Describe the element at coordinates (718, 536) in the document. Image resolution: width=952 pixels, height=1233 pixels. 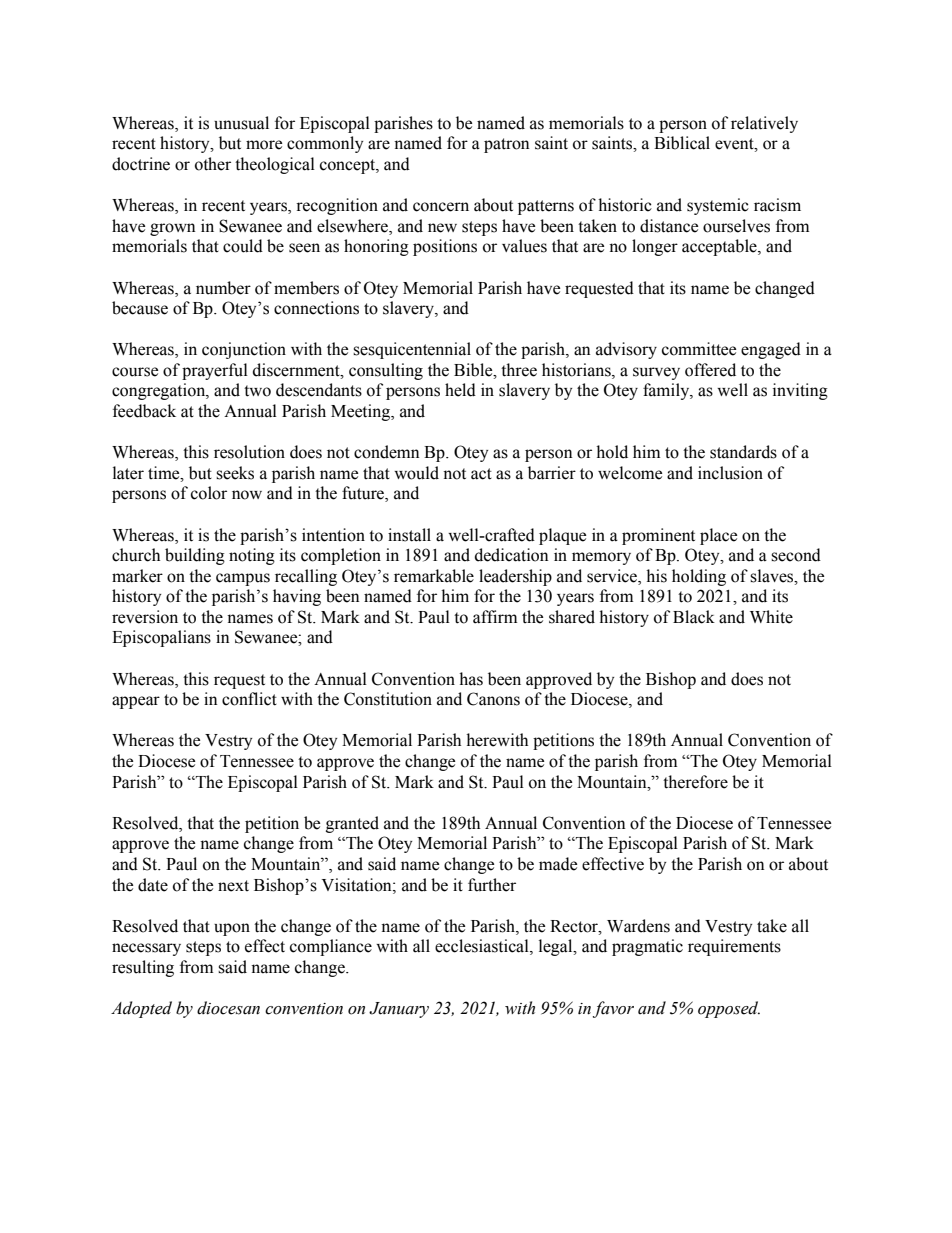
I see `place` at that location.
